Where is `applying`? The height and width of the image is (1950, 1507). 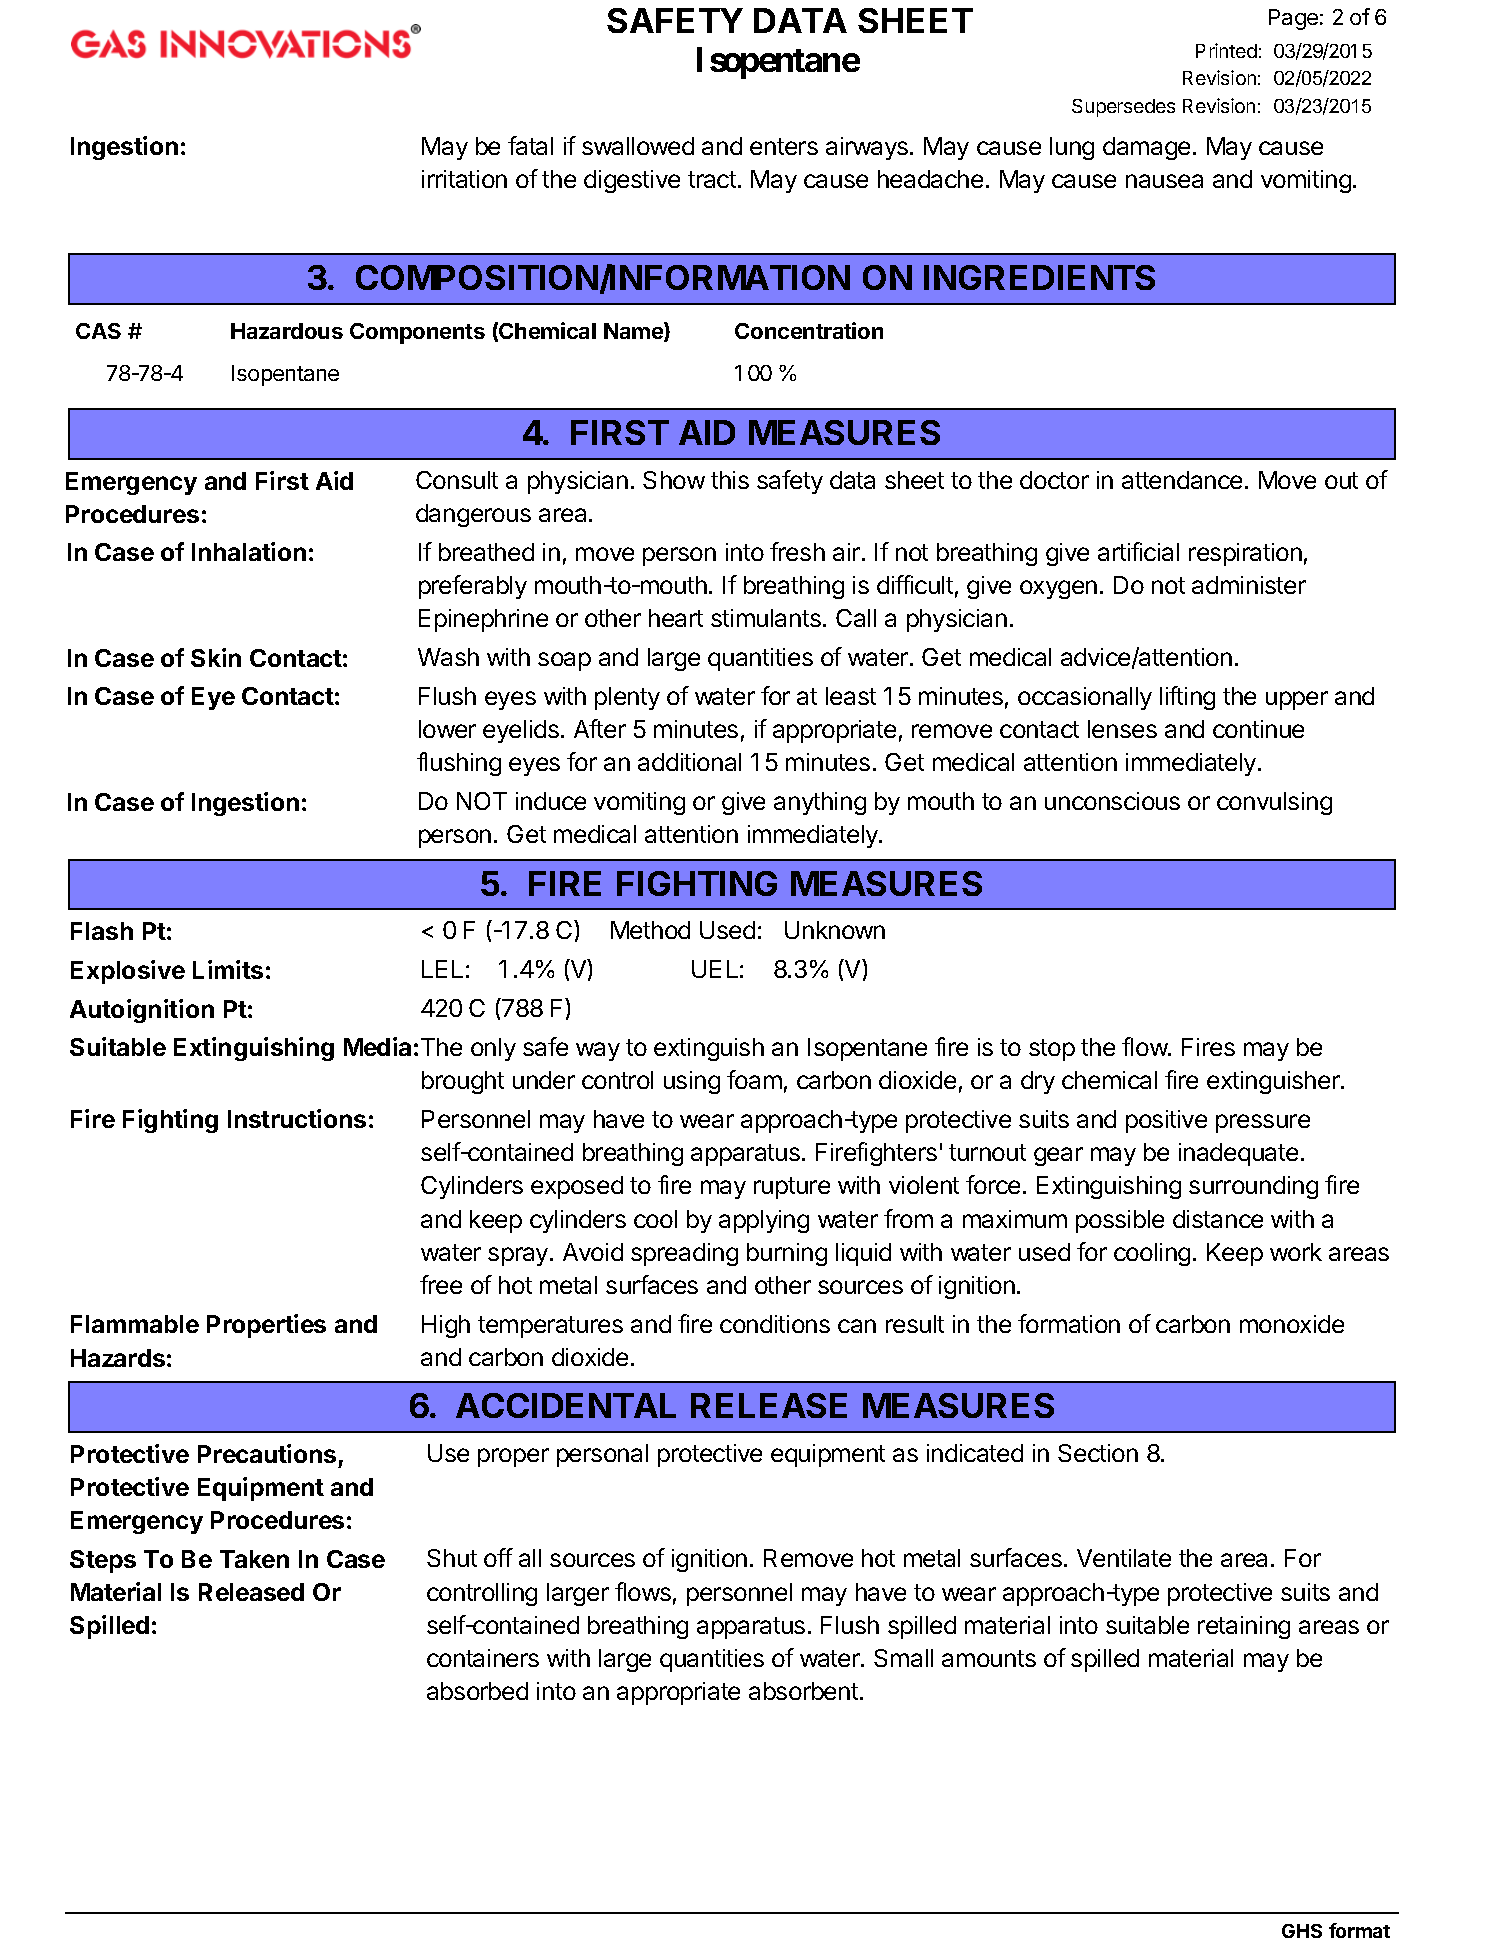
applying is located at coordinates (764, 1221).
